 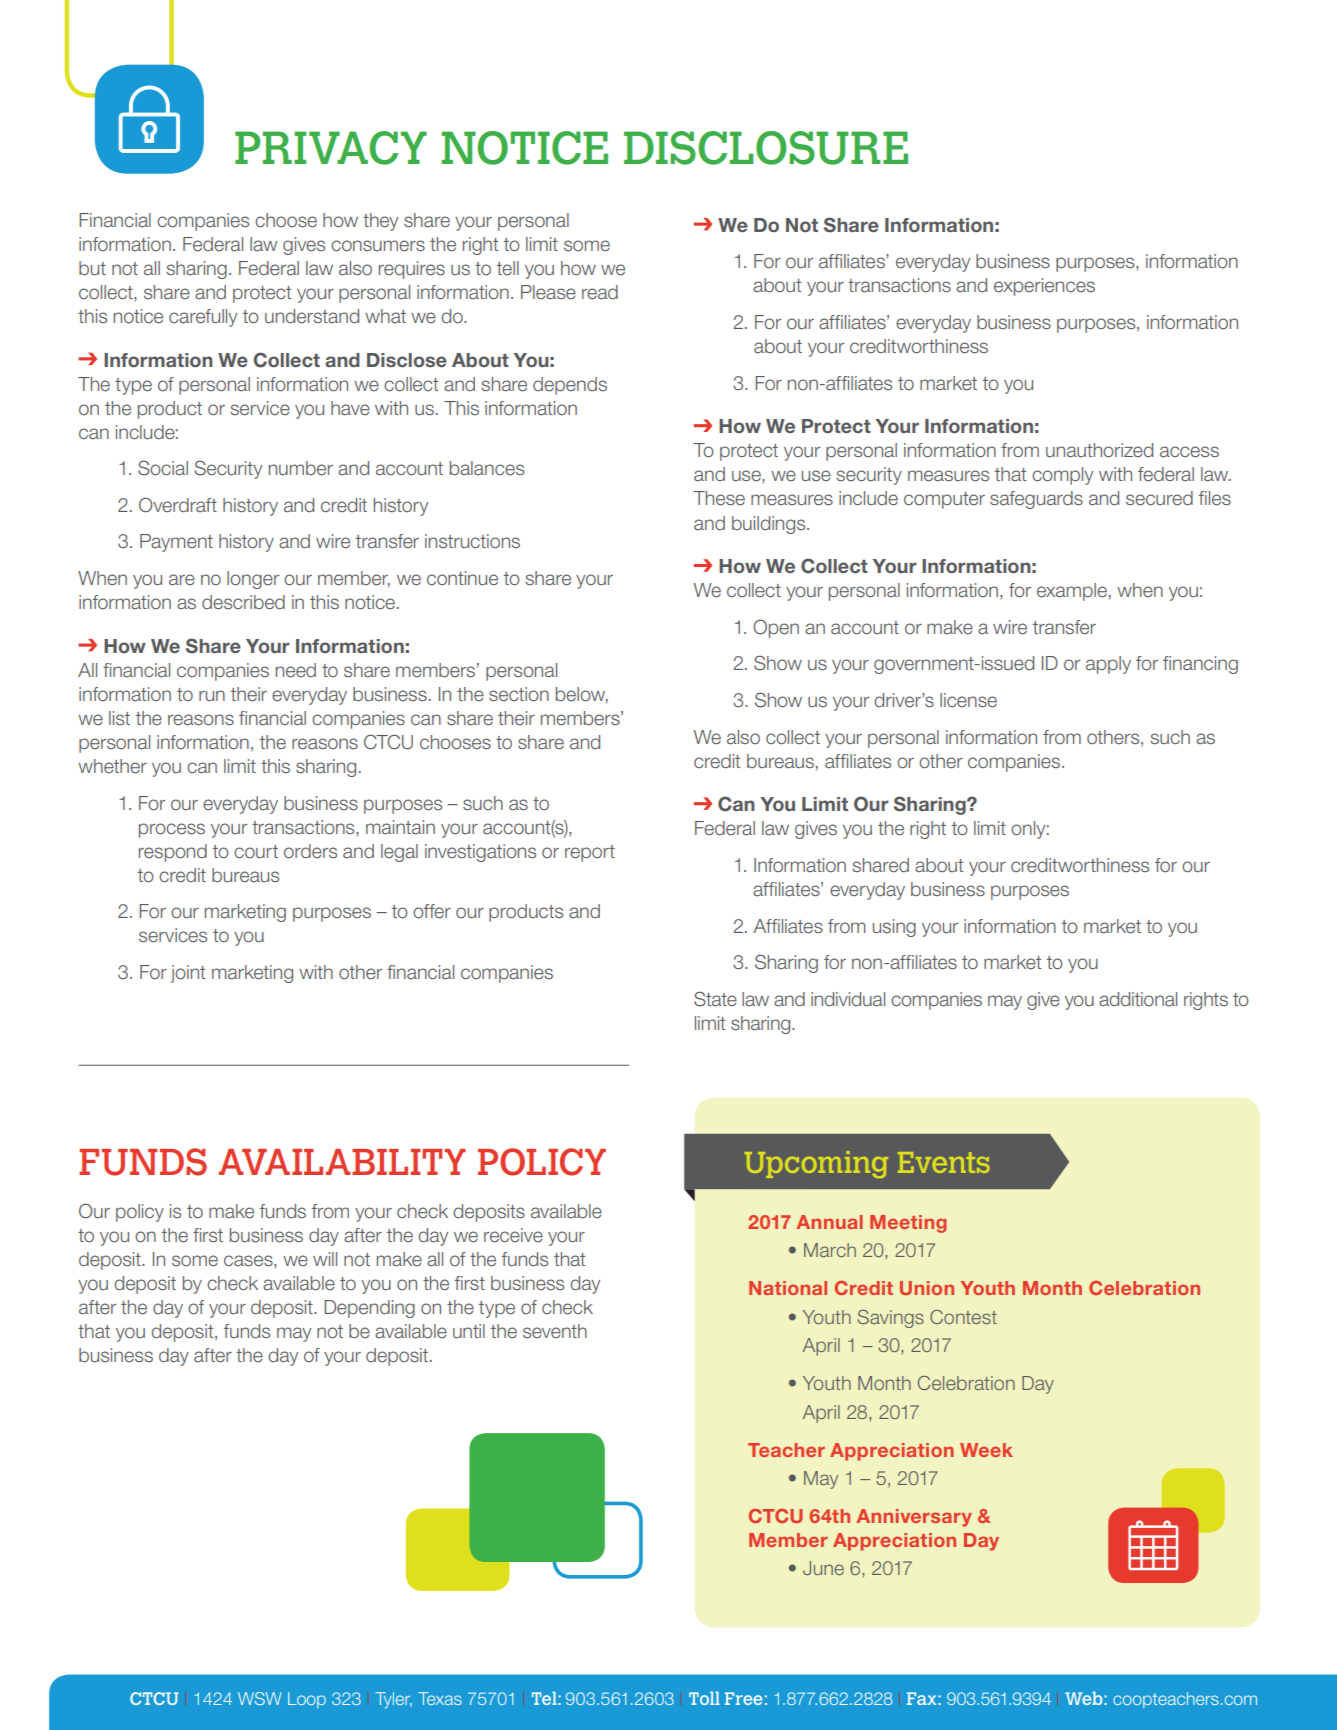 I want to click on PRIVACY, so click(x=331, y=148).
